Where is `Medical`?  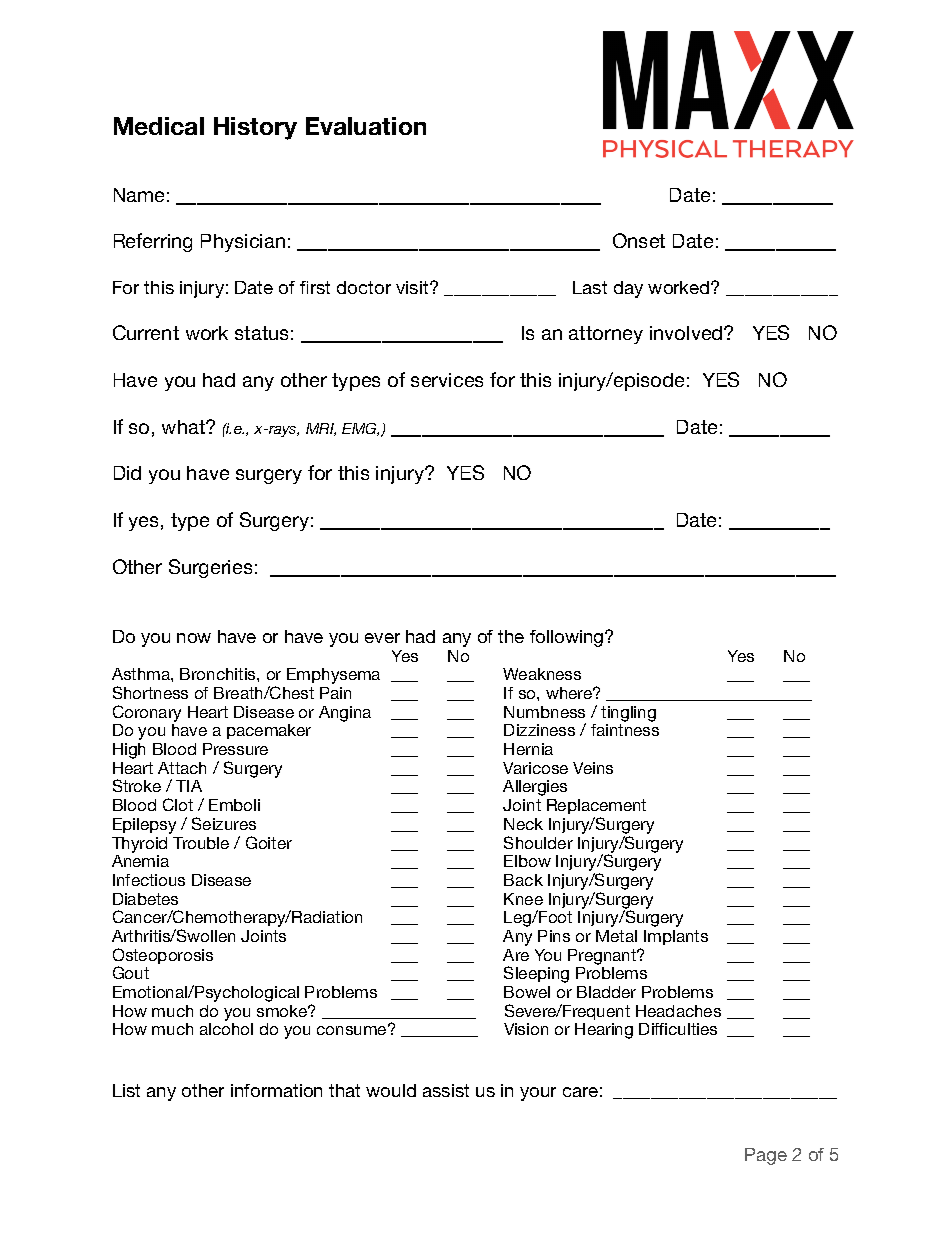 Medical is located at coordinates (159, 126).
